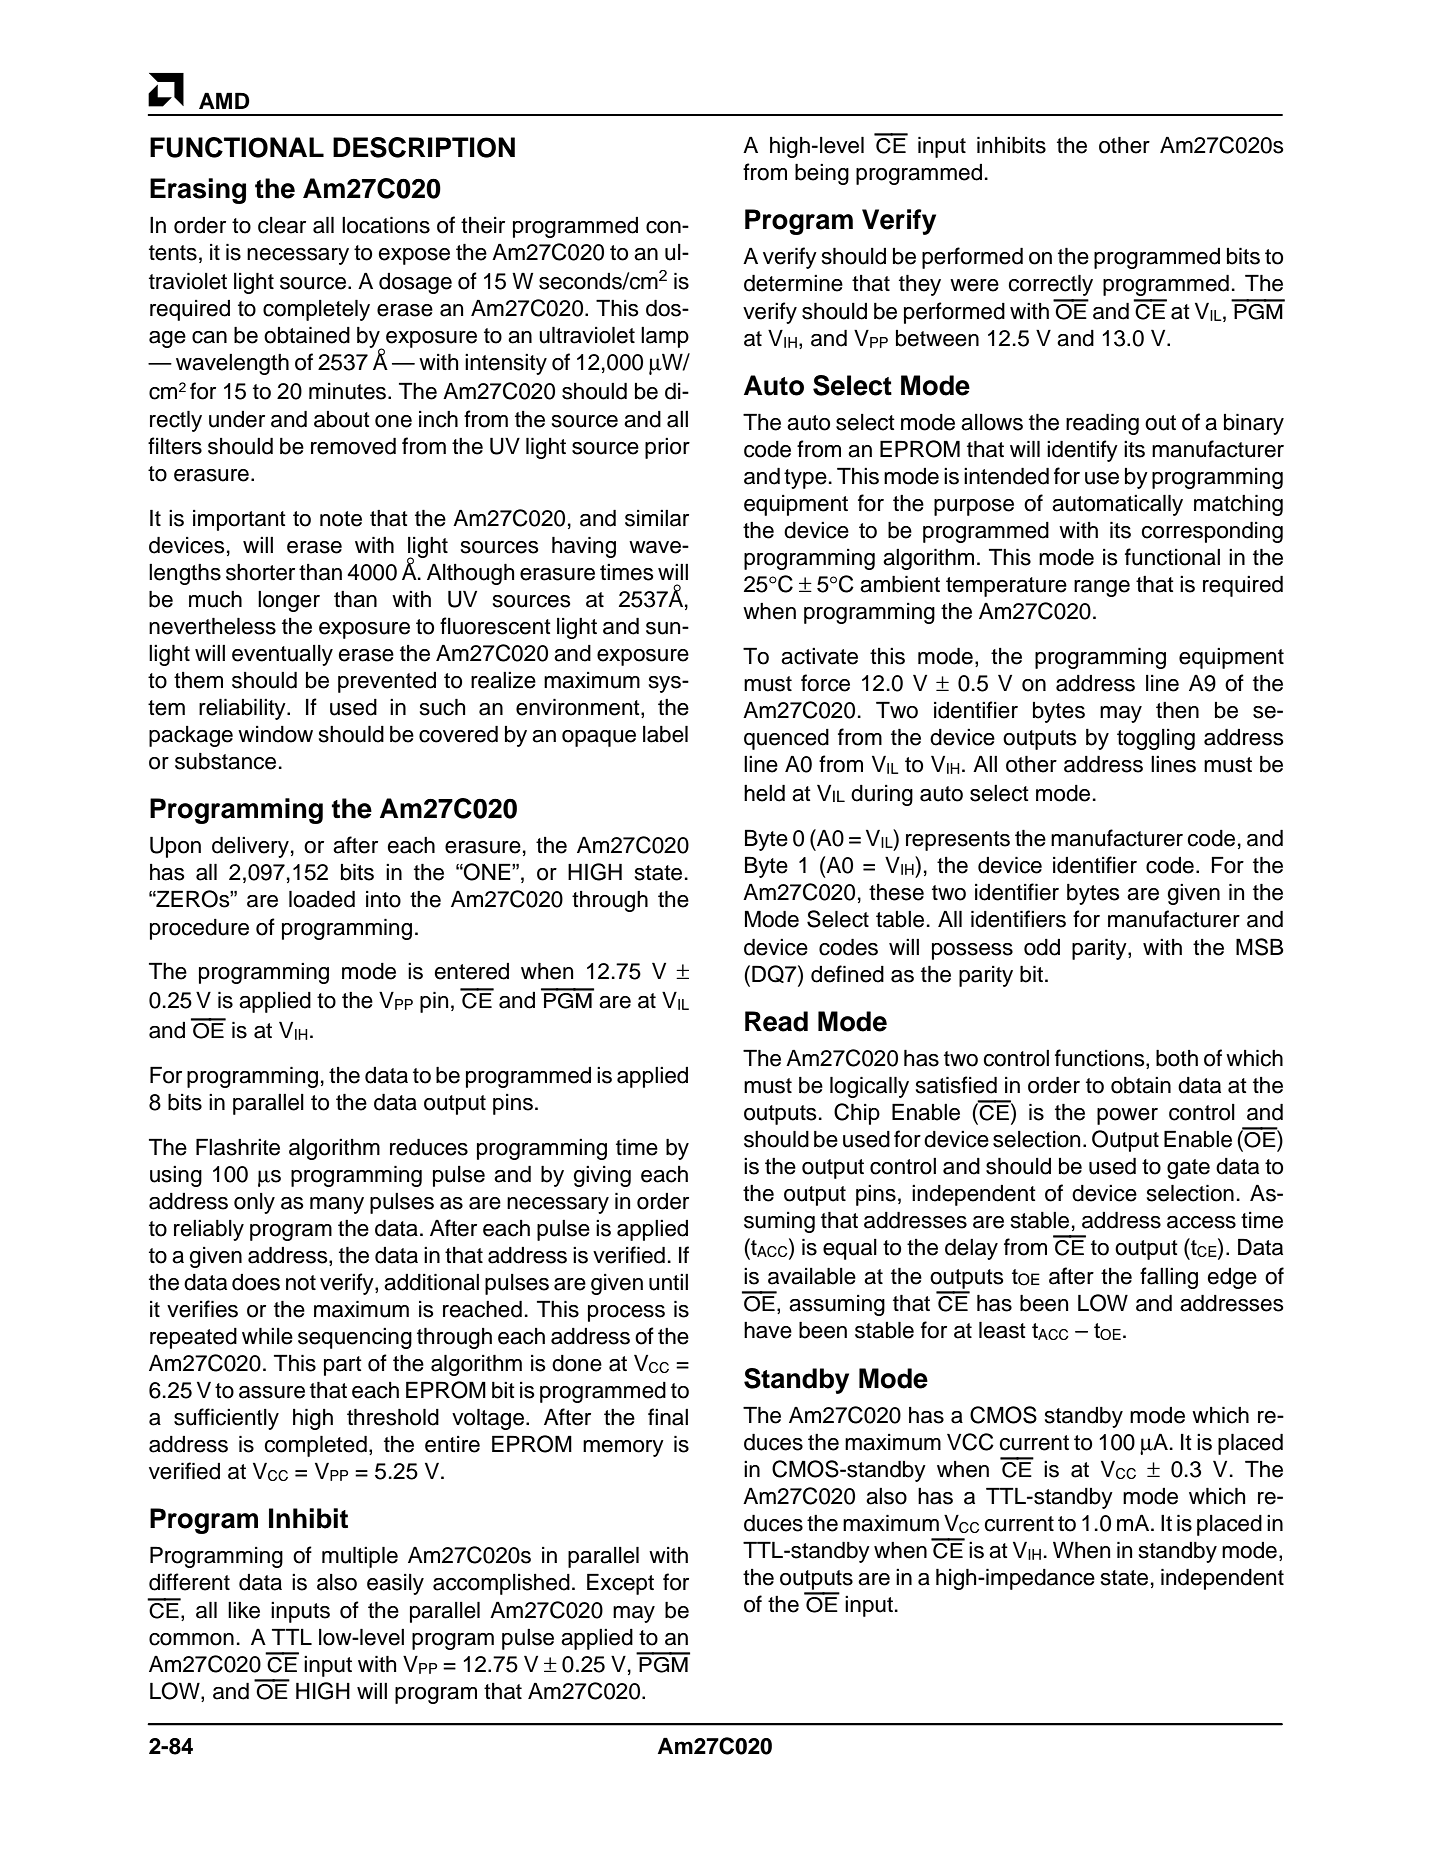  I want to click on Except, so click(620, 1584).
